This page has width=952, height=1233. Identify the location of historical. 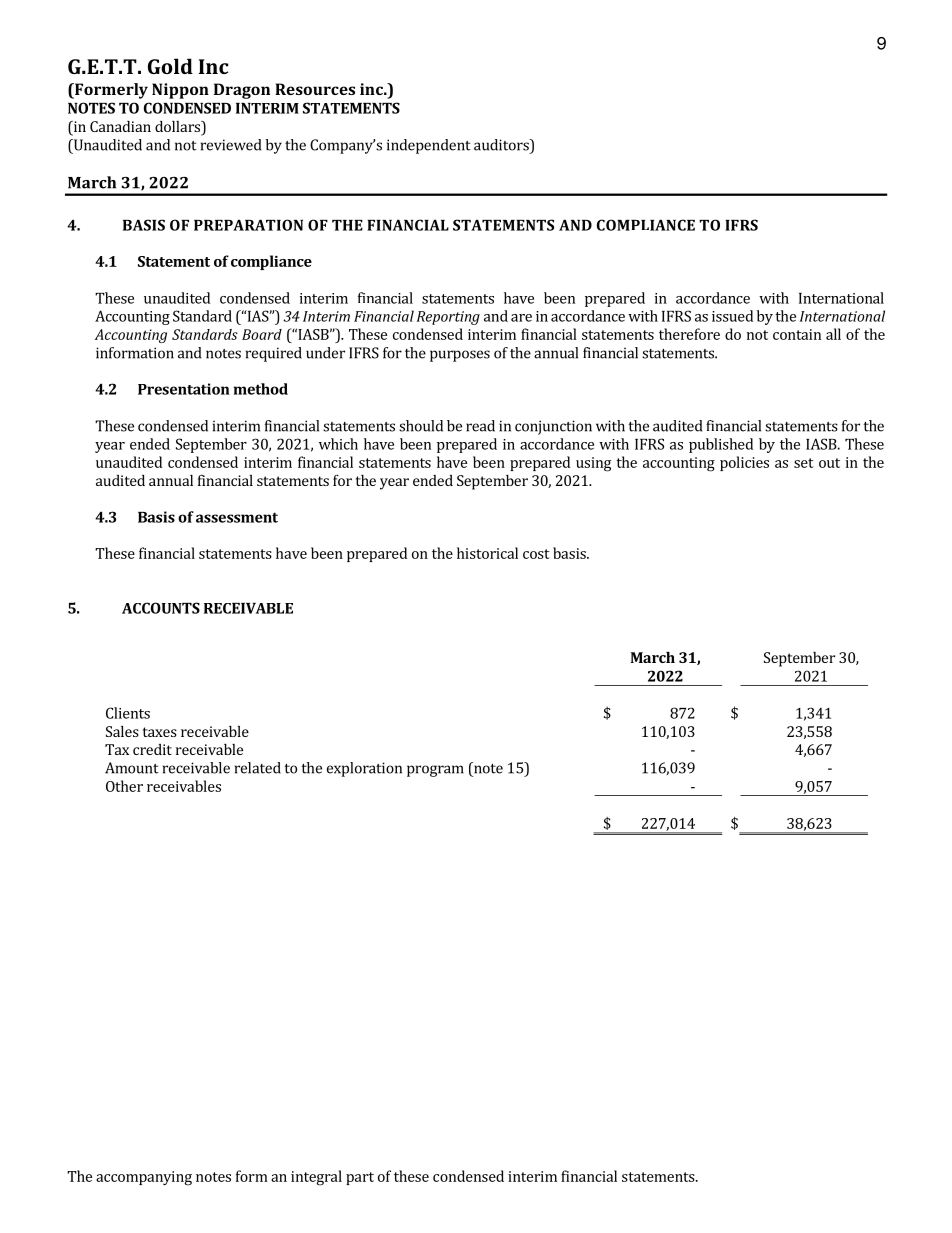
(487, 553).
